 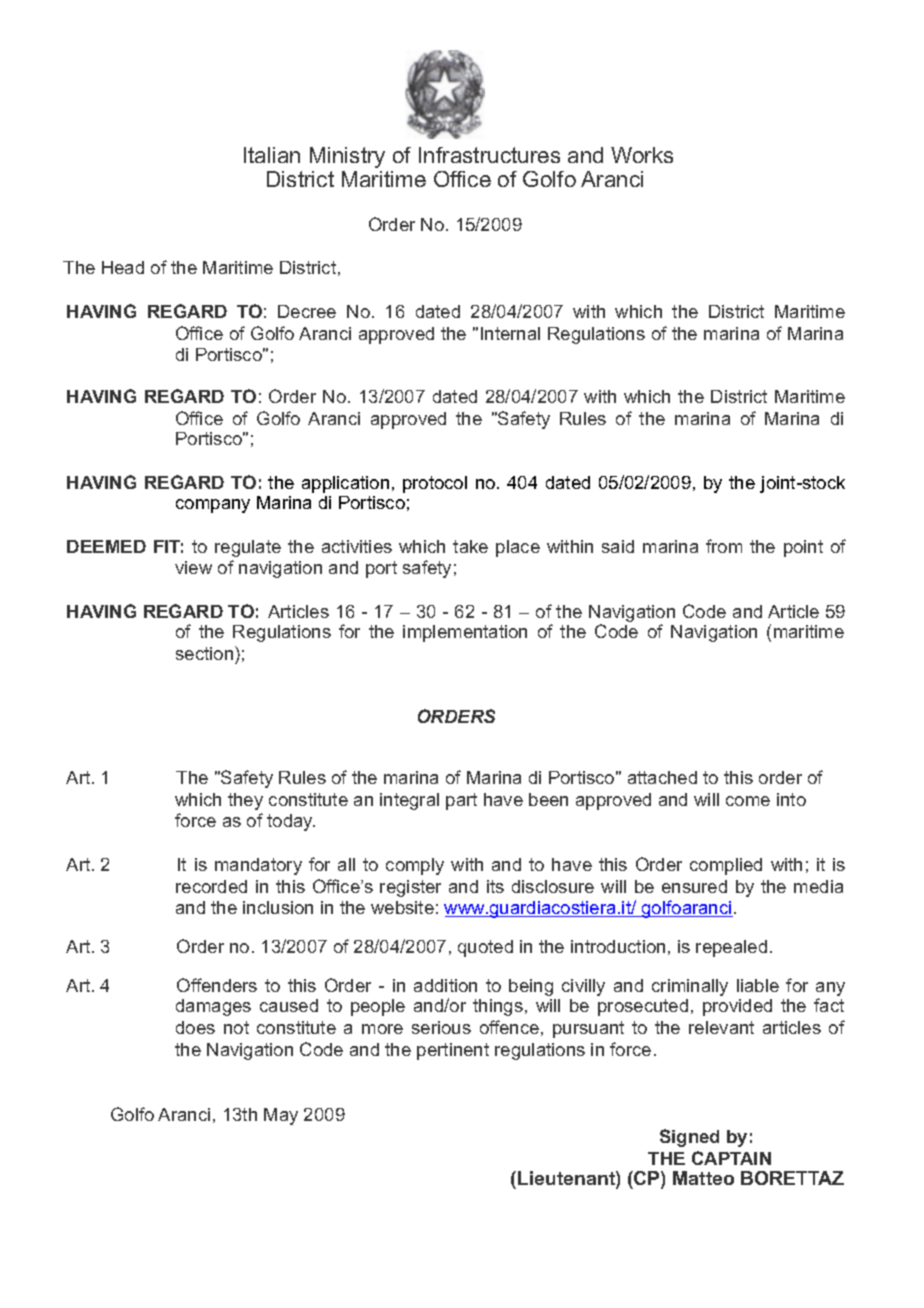 What do you see at coordinates (211, 886) in the screenshot?
I see `recorded` at bounding box center [211, 886].
